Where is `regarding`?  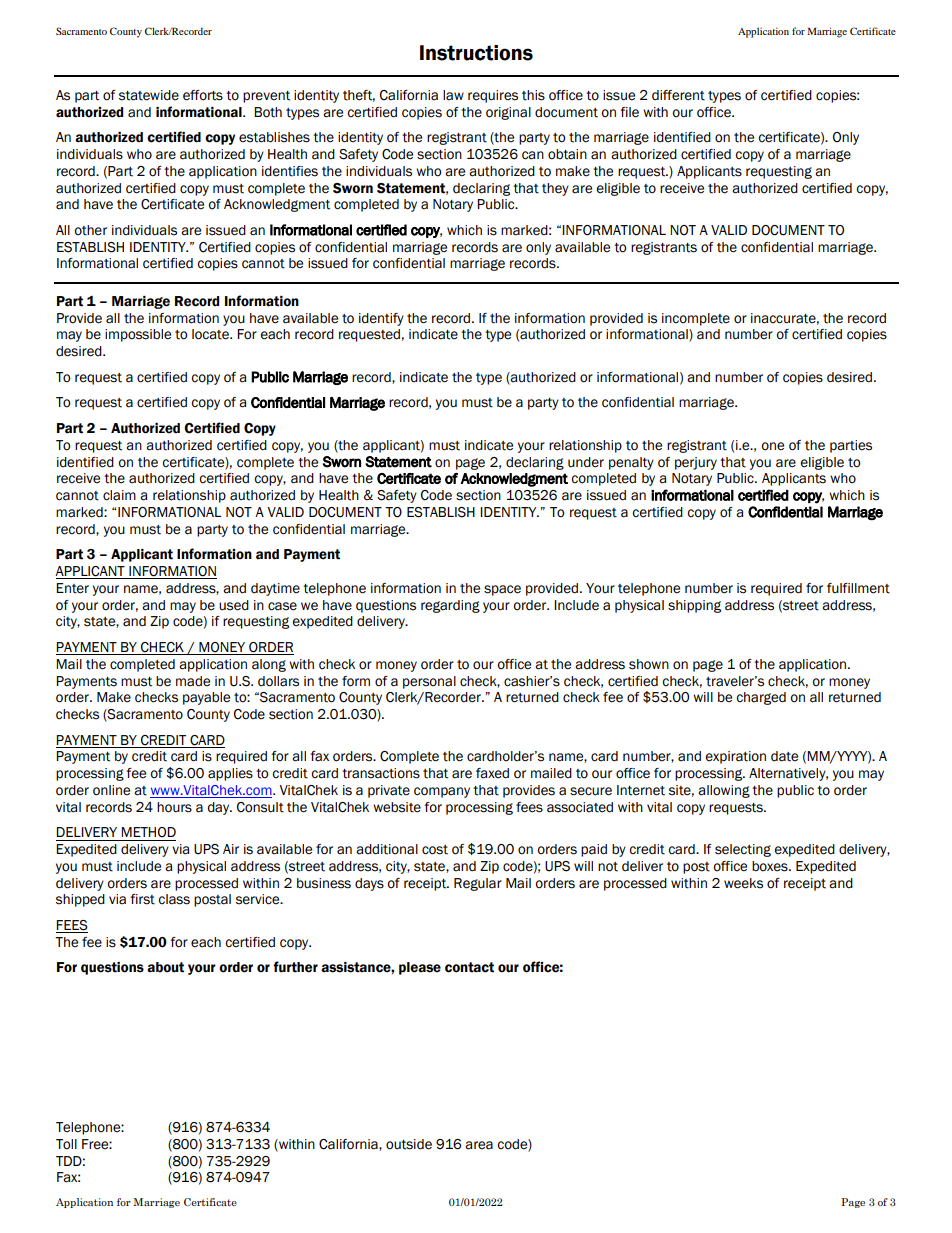 regarding is located at coordinates (450, 606).
